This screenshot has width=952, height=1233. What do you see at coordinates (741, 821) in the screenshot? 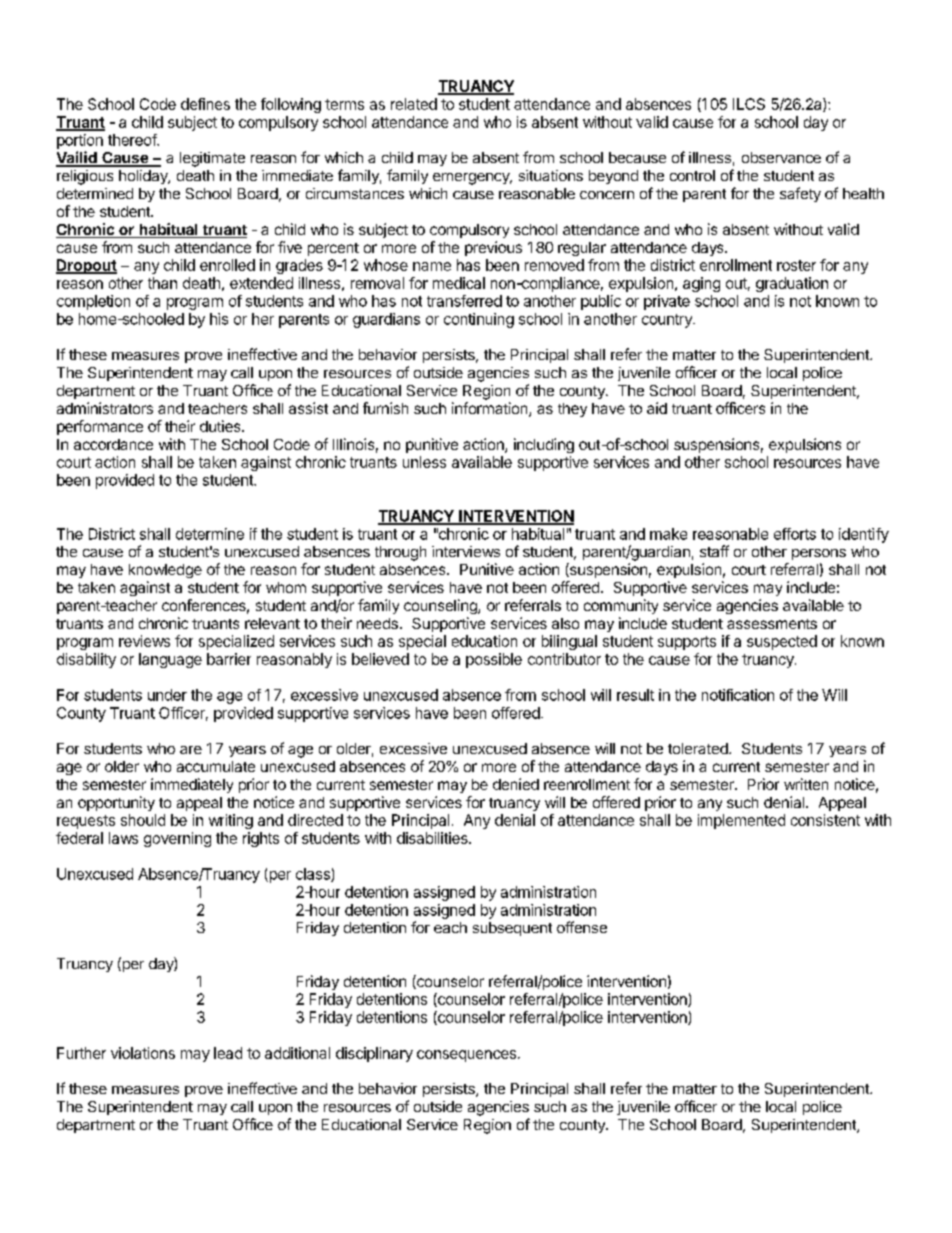
I see `implemented` at bounding box center [741, 821].
